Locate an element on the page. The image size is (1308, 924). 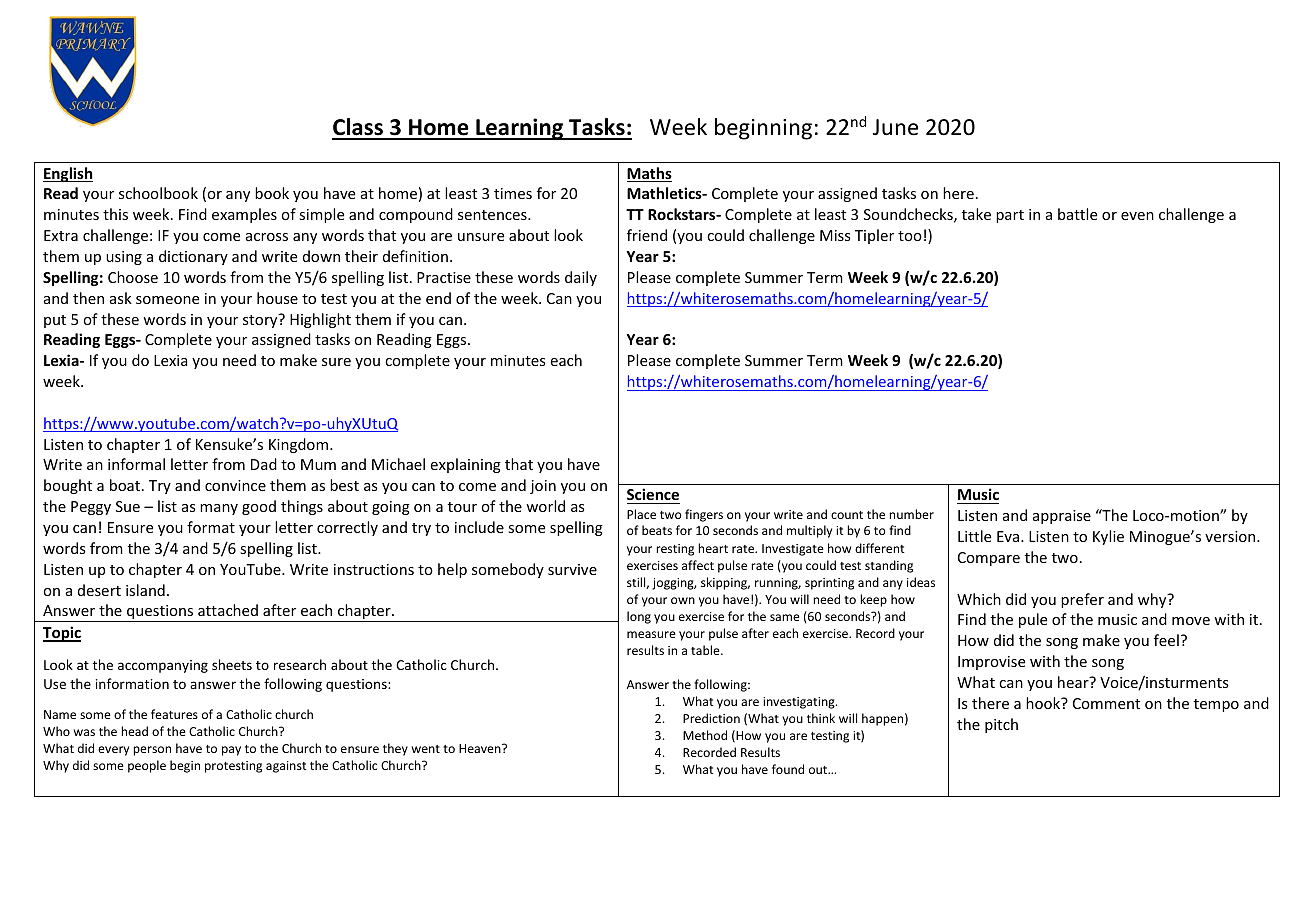
times is located at coordinates (513, 193).
